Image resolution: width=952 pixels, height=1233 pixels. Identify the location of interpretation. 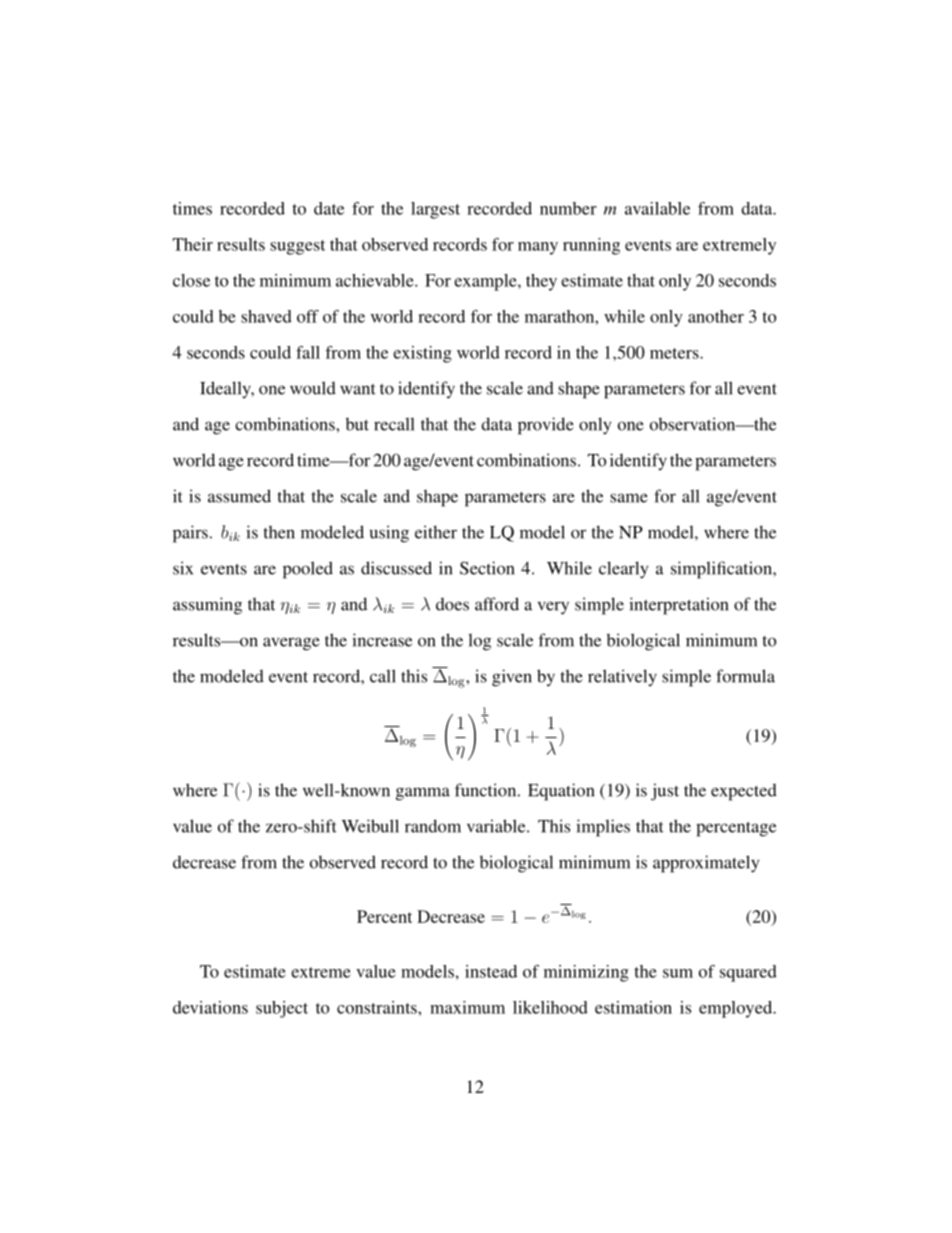
(678, 606).
